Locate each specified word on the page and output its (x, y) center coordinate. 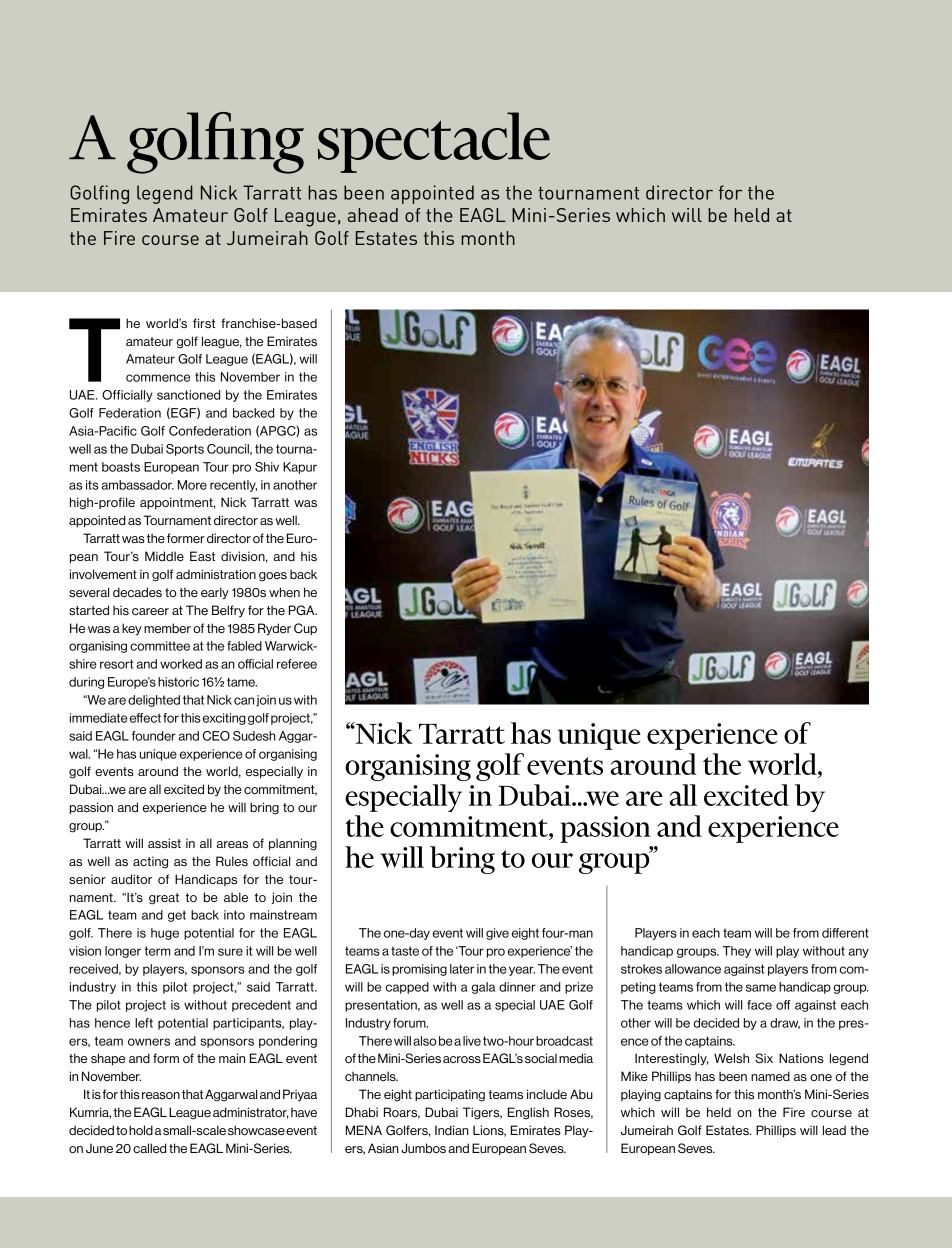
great (164, 899)
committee (160, 646)
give (497, 934)
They (736, 952)
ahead (373, 215)
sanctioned (188, 395)
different (845, 933)
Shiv (267, 467)
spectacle (434, 142)
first (204, 323)
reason (161, 1096)
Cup (305, 629)
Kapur (300, 468)
